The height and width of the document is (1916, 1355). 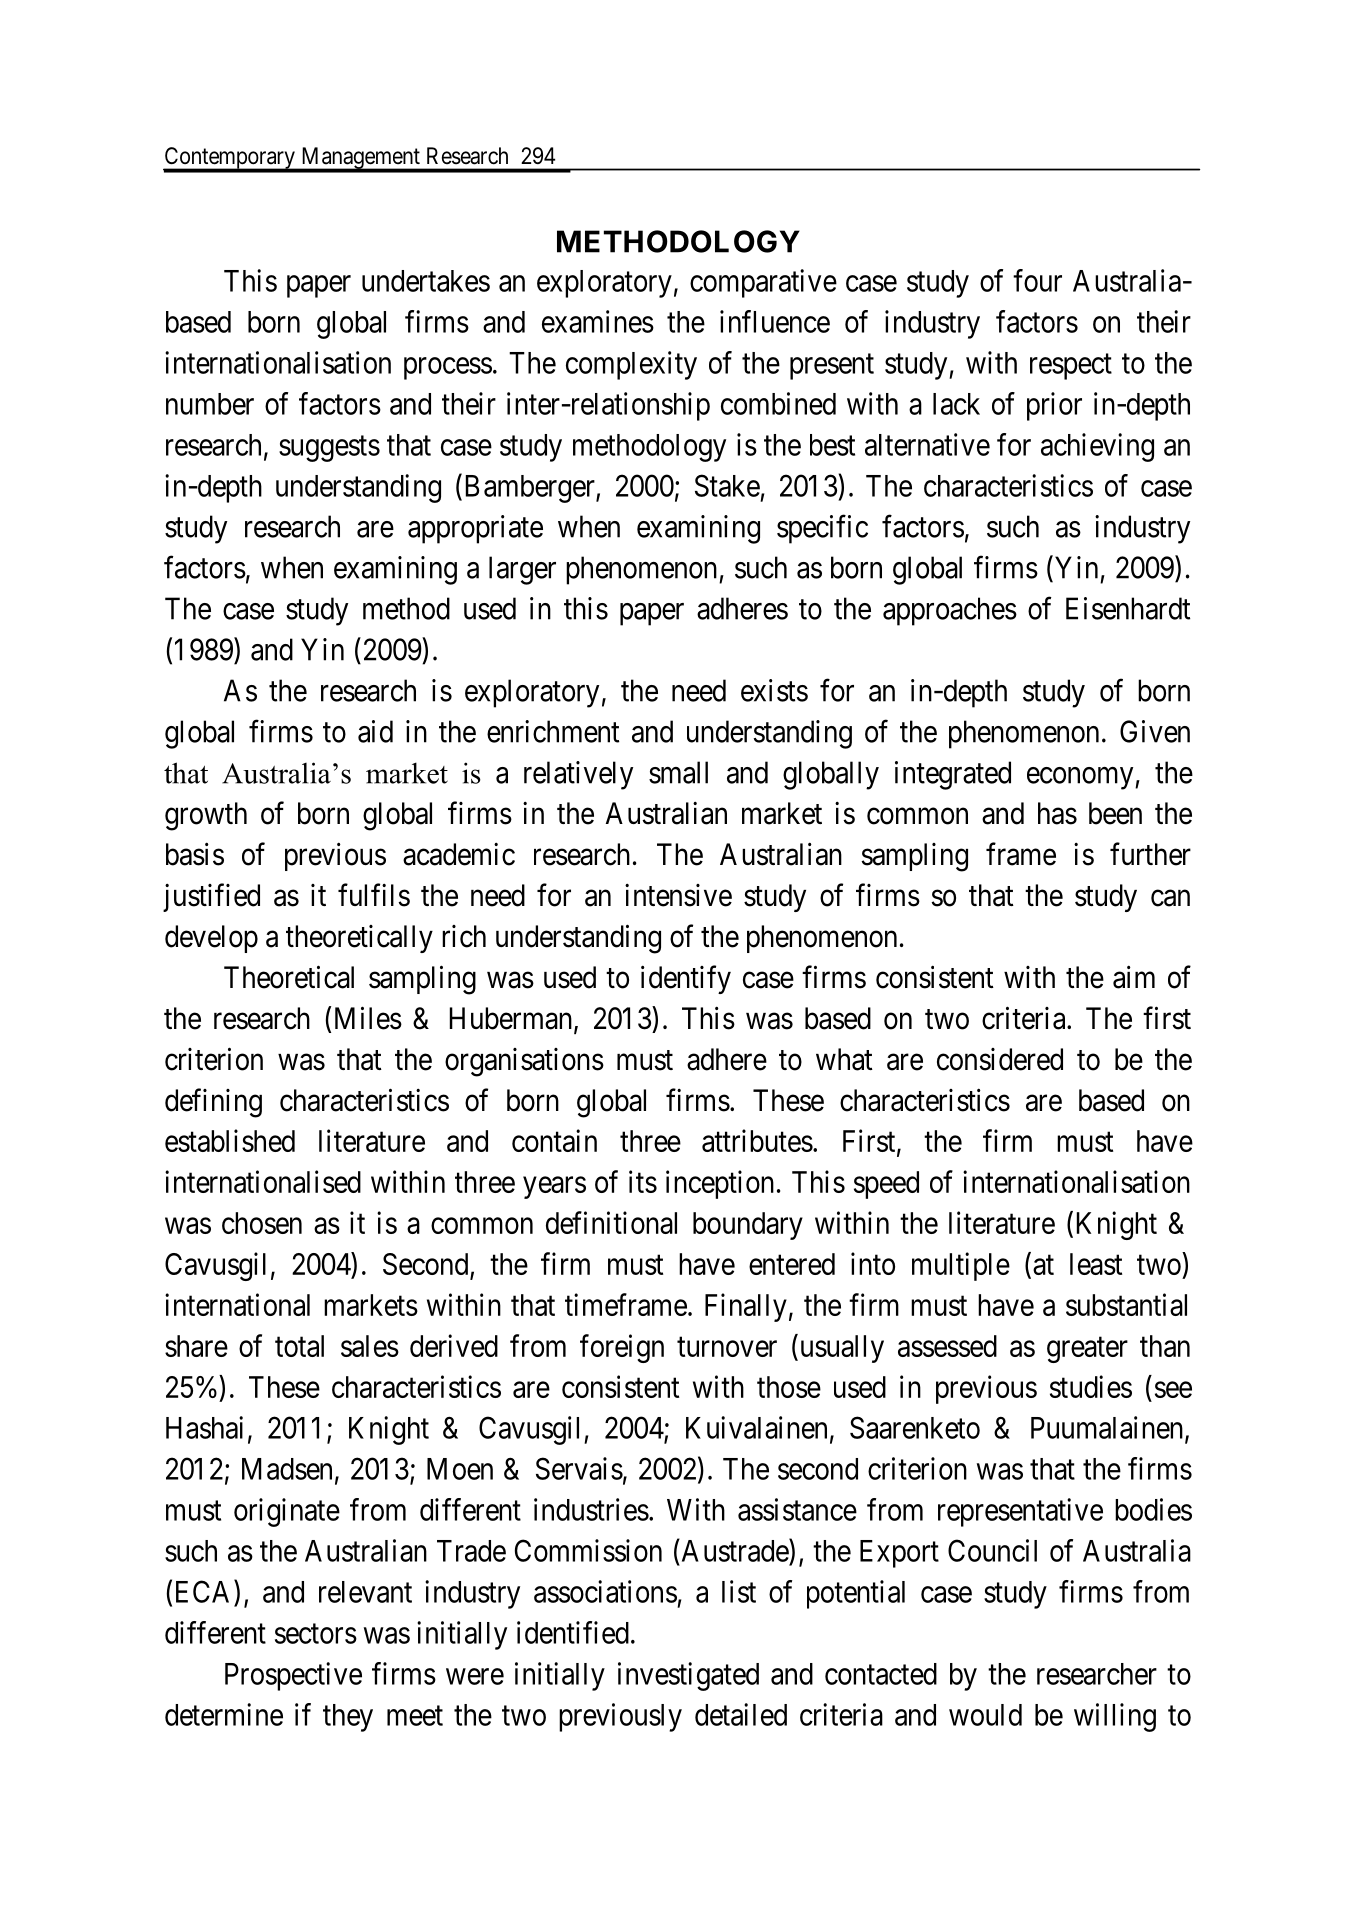 I want to click on respect, so click(x=1071, y=367).
